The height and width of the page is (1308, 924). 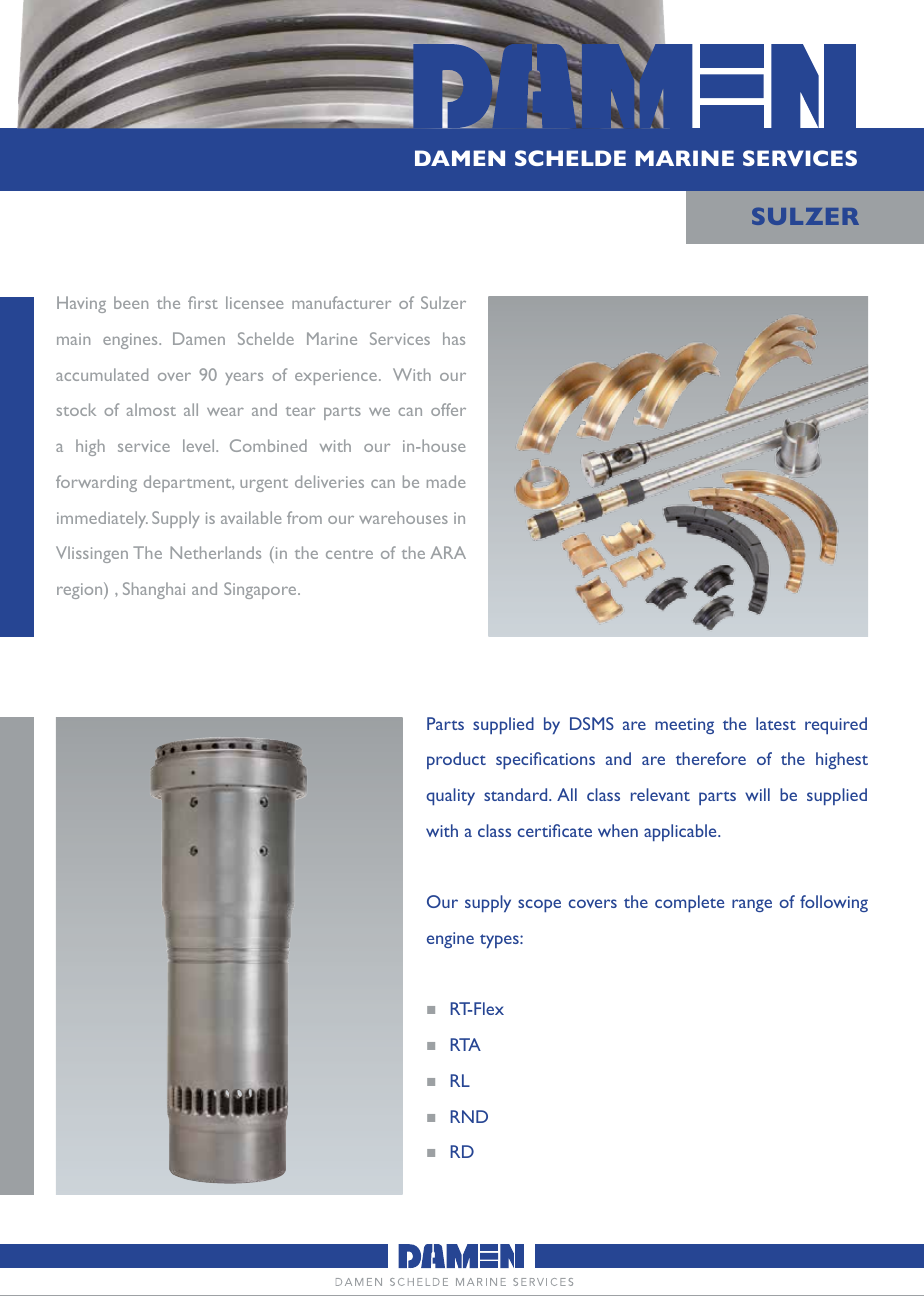 I want to click on offer, so click(x=448, y=409).
